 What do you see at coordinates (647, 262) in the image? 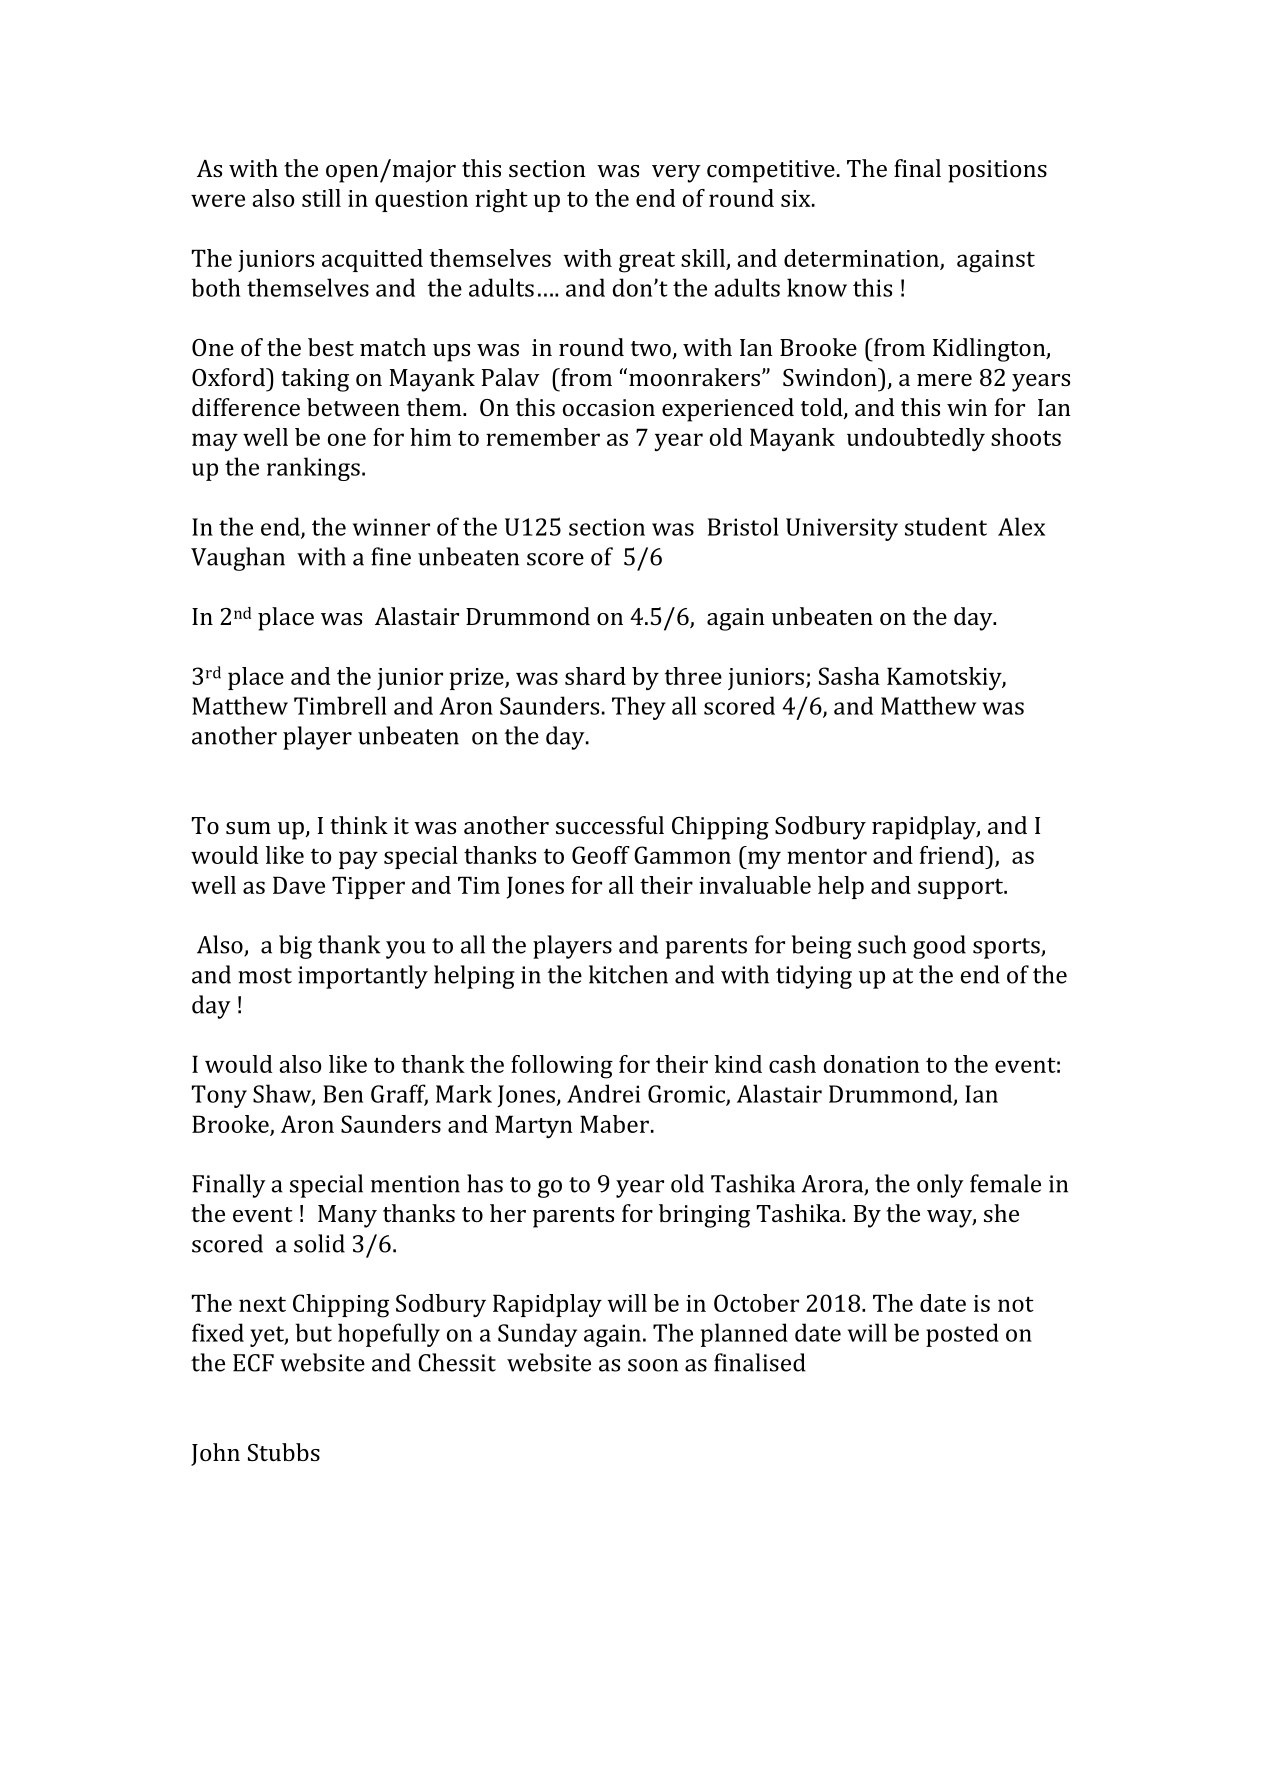
I see `great` at bounding box center [647, 262].
